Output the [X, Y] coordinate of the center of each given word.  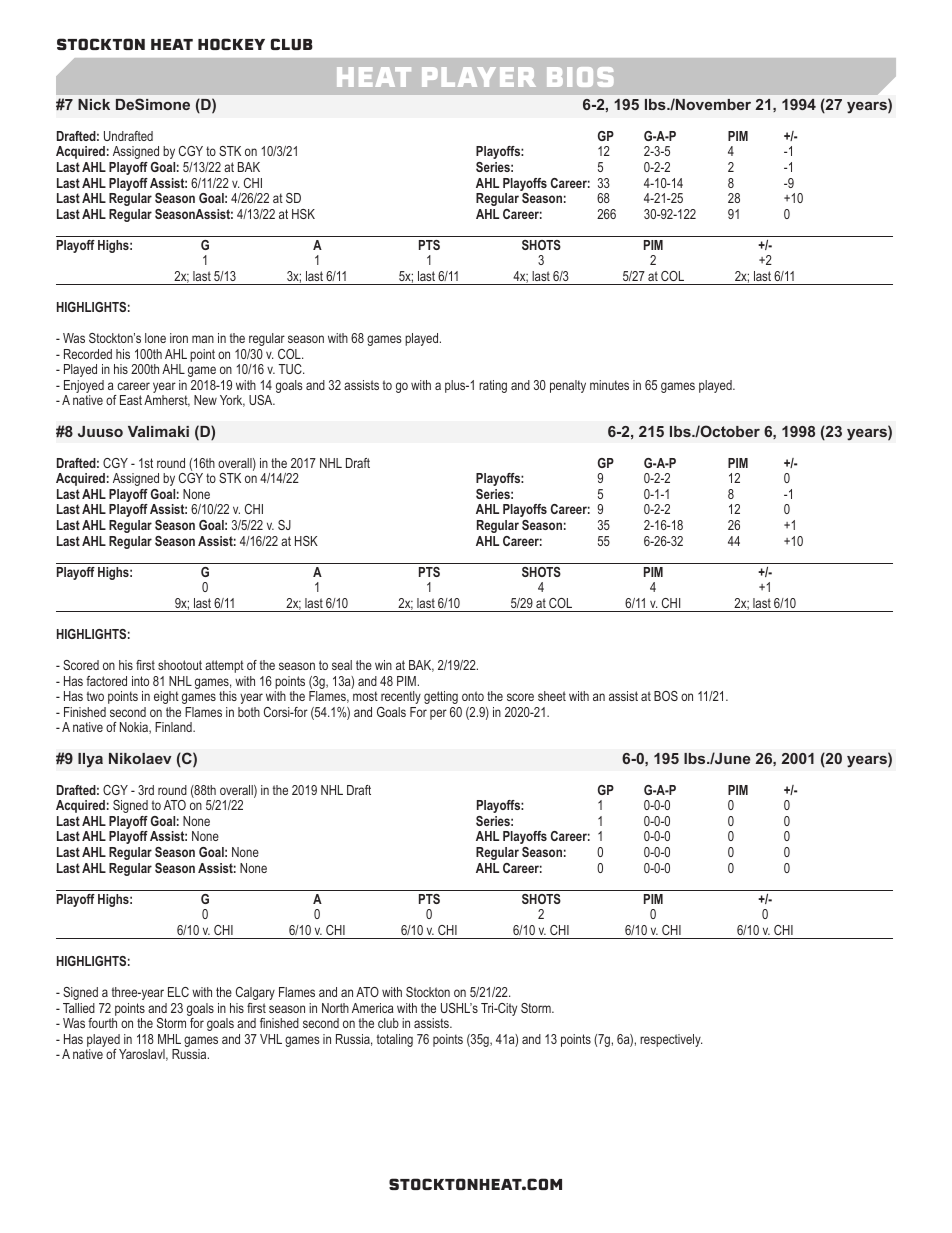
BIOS [580, 77]
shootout [180, 665]
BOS [666, 696]
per [438, 714]
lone [155, 338]
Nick [94, 104]
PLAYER [479, 77]
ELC [178, 992]
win [383, 665]
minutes [609, 385]
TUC [291, 369]
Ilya [90, 760]
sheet [552, 696]
